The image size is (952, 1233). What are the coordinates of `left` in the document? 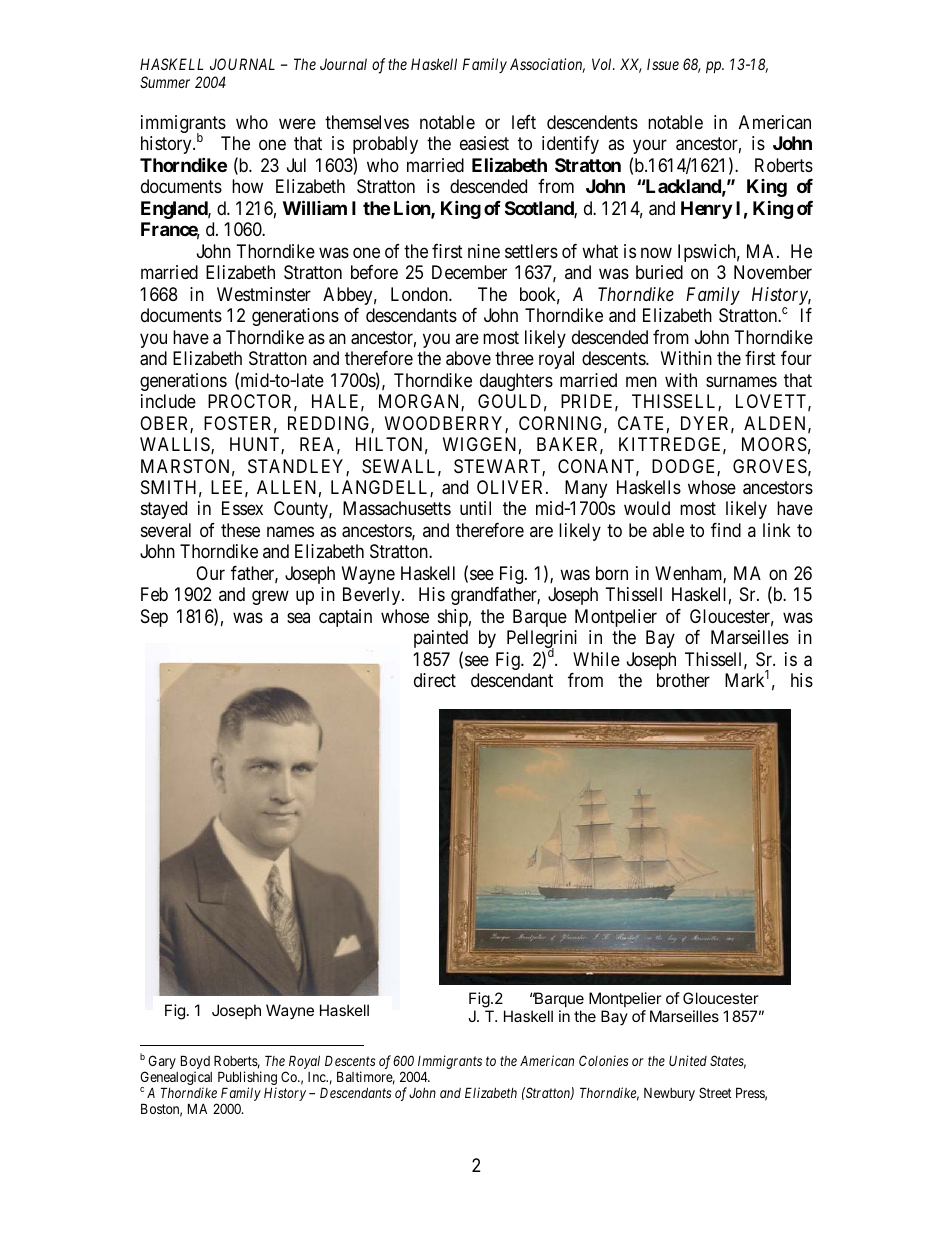 It's located at (524, 122).
